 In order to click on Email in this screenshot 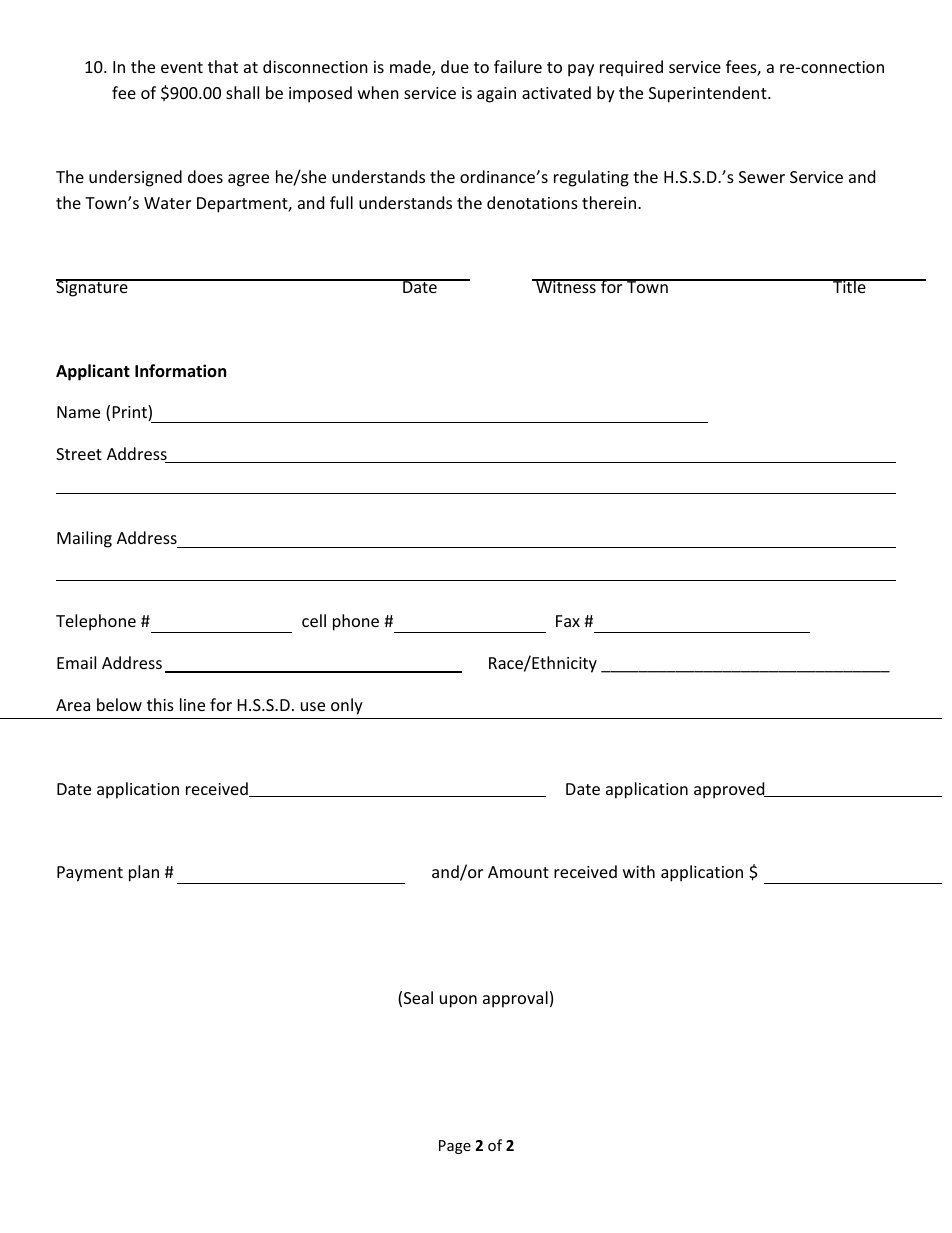, I will do `click(76, 662)`.
